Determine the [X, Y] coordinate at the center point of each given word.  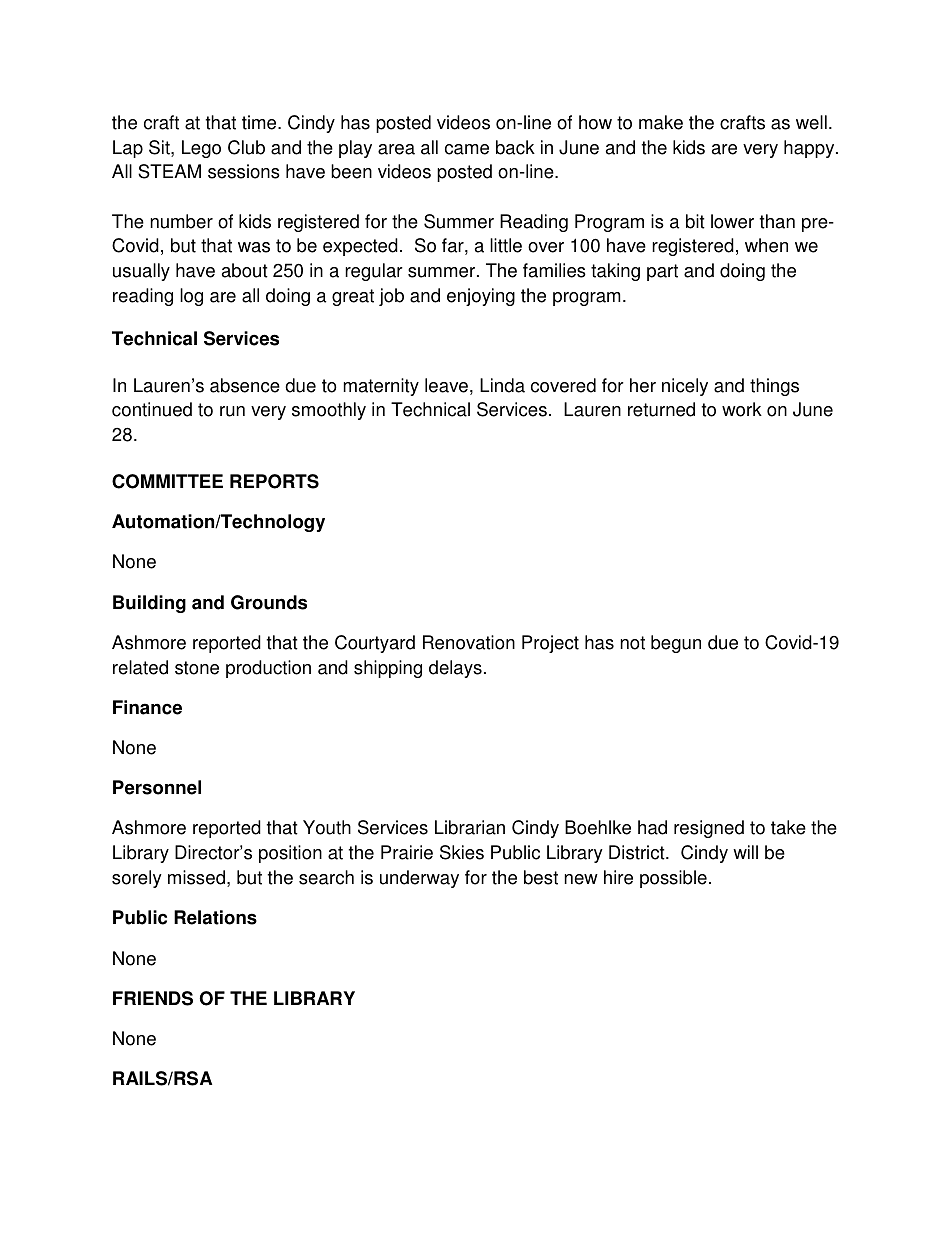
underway [419, 879]
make [661, 122]
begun [676, 644]
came [467, 149]
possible [673, 879]
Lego [201, 149]
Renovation [469, 642]
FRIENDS [153, 998]
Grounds [269, 602]
